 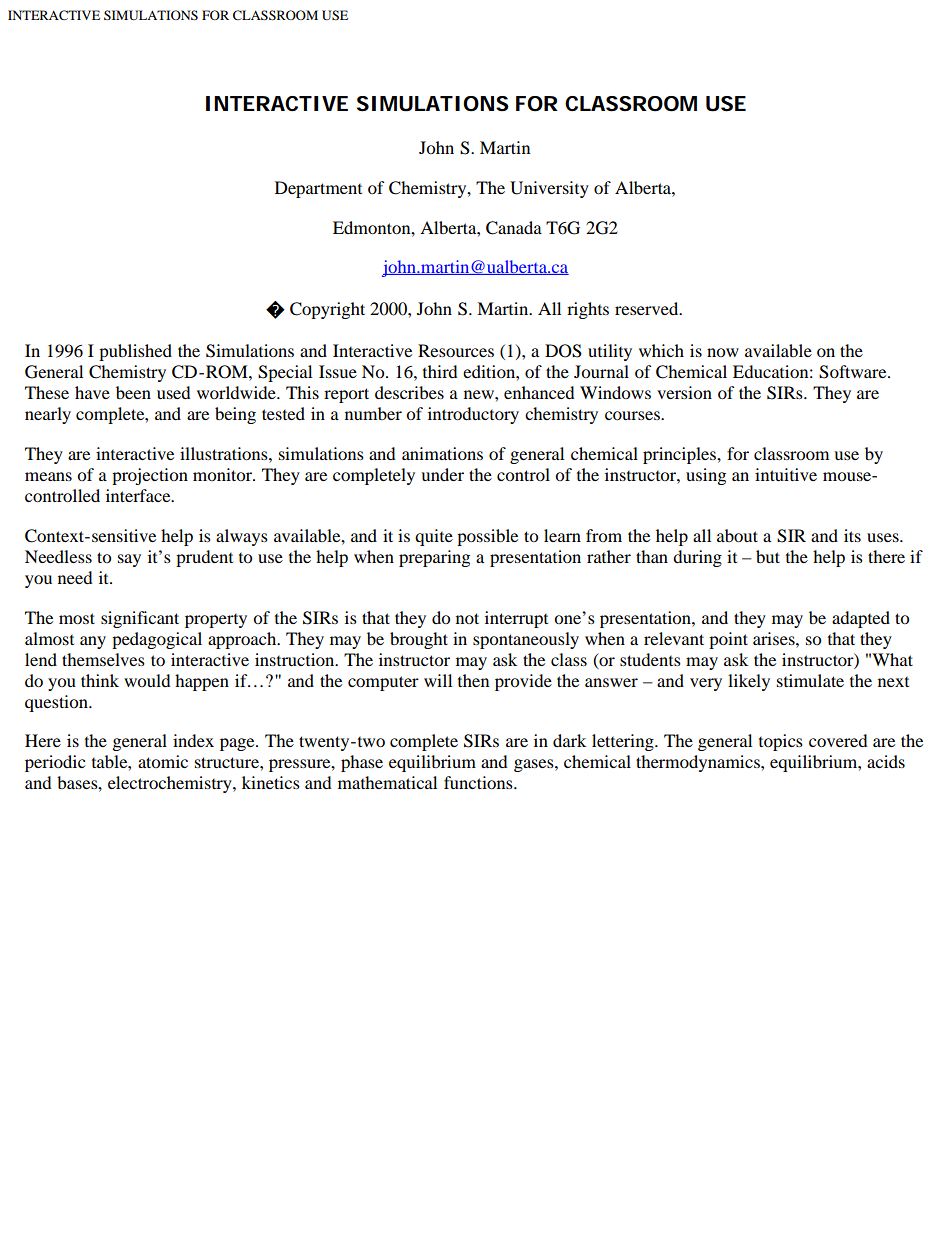 I want to click on Department, so click(x=318, y=189).
